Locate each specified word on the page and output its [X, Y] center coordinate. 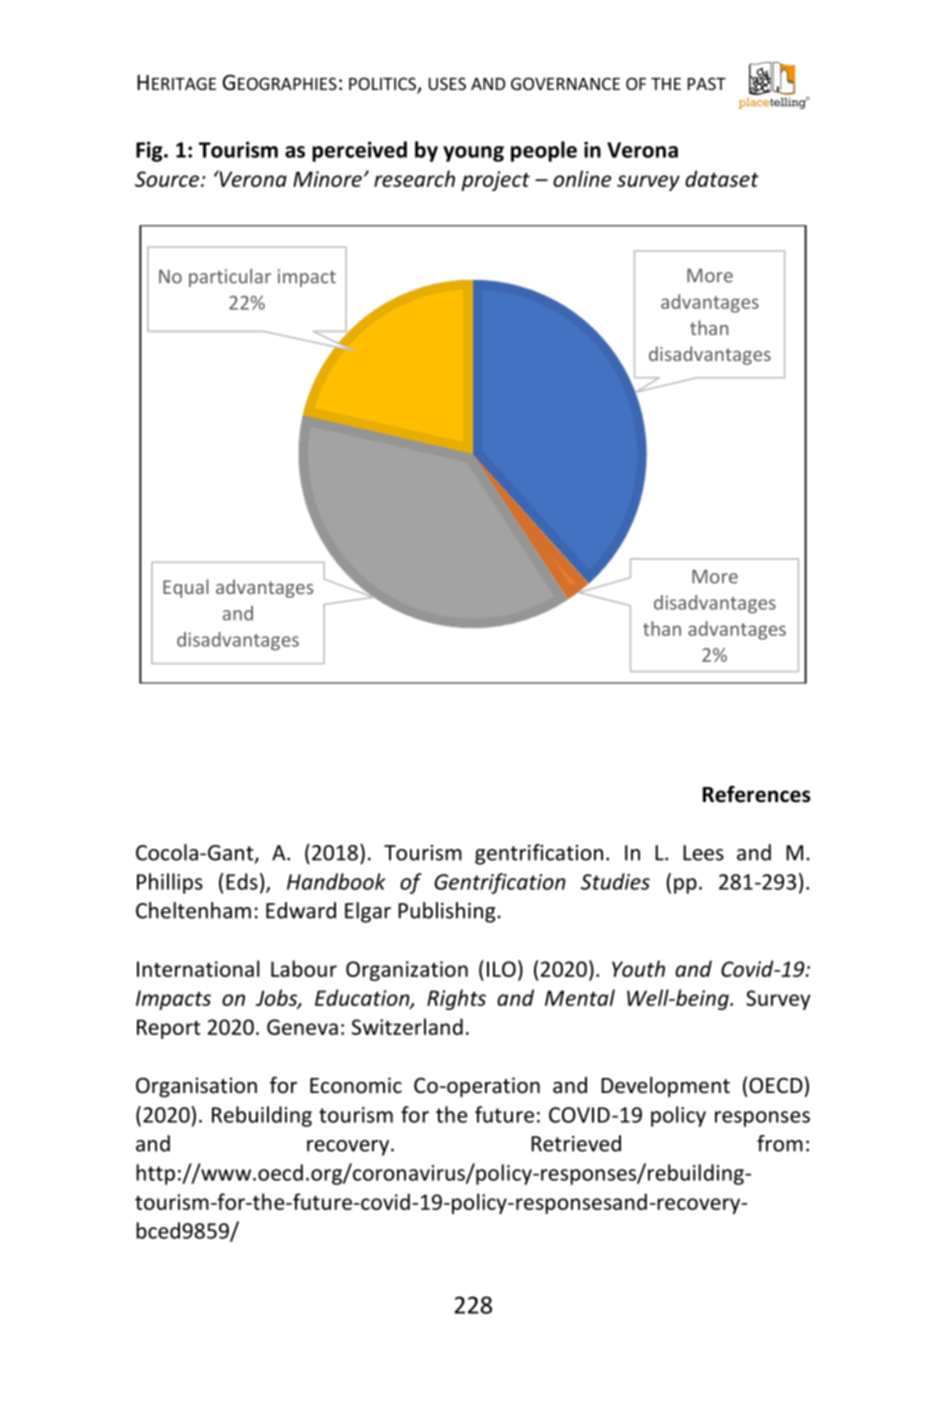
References [757, 794]
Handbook [336, 881]
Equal [186, 588]
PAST [707, 83]
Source [168, 179]
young [473, 154]
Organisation [196, 1087]
